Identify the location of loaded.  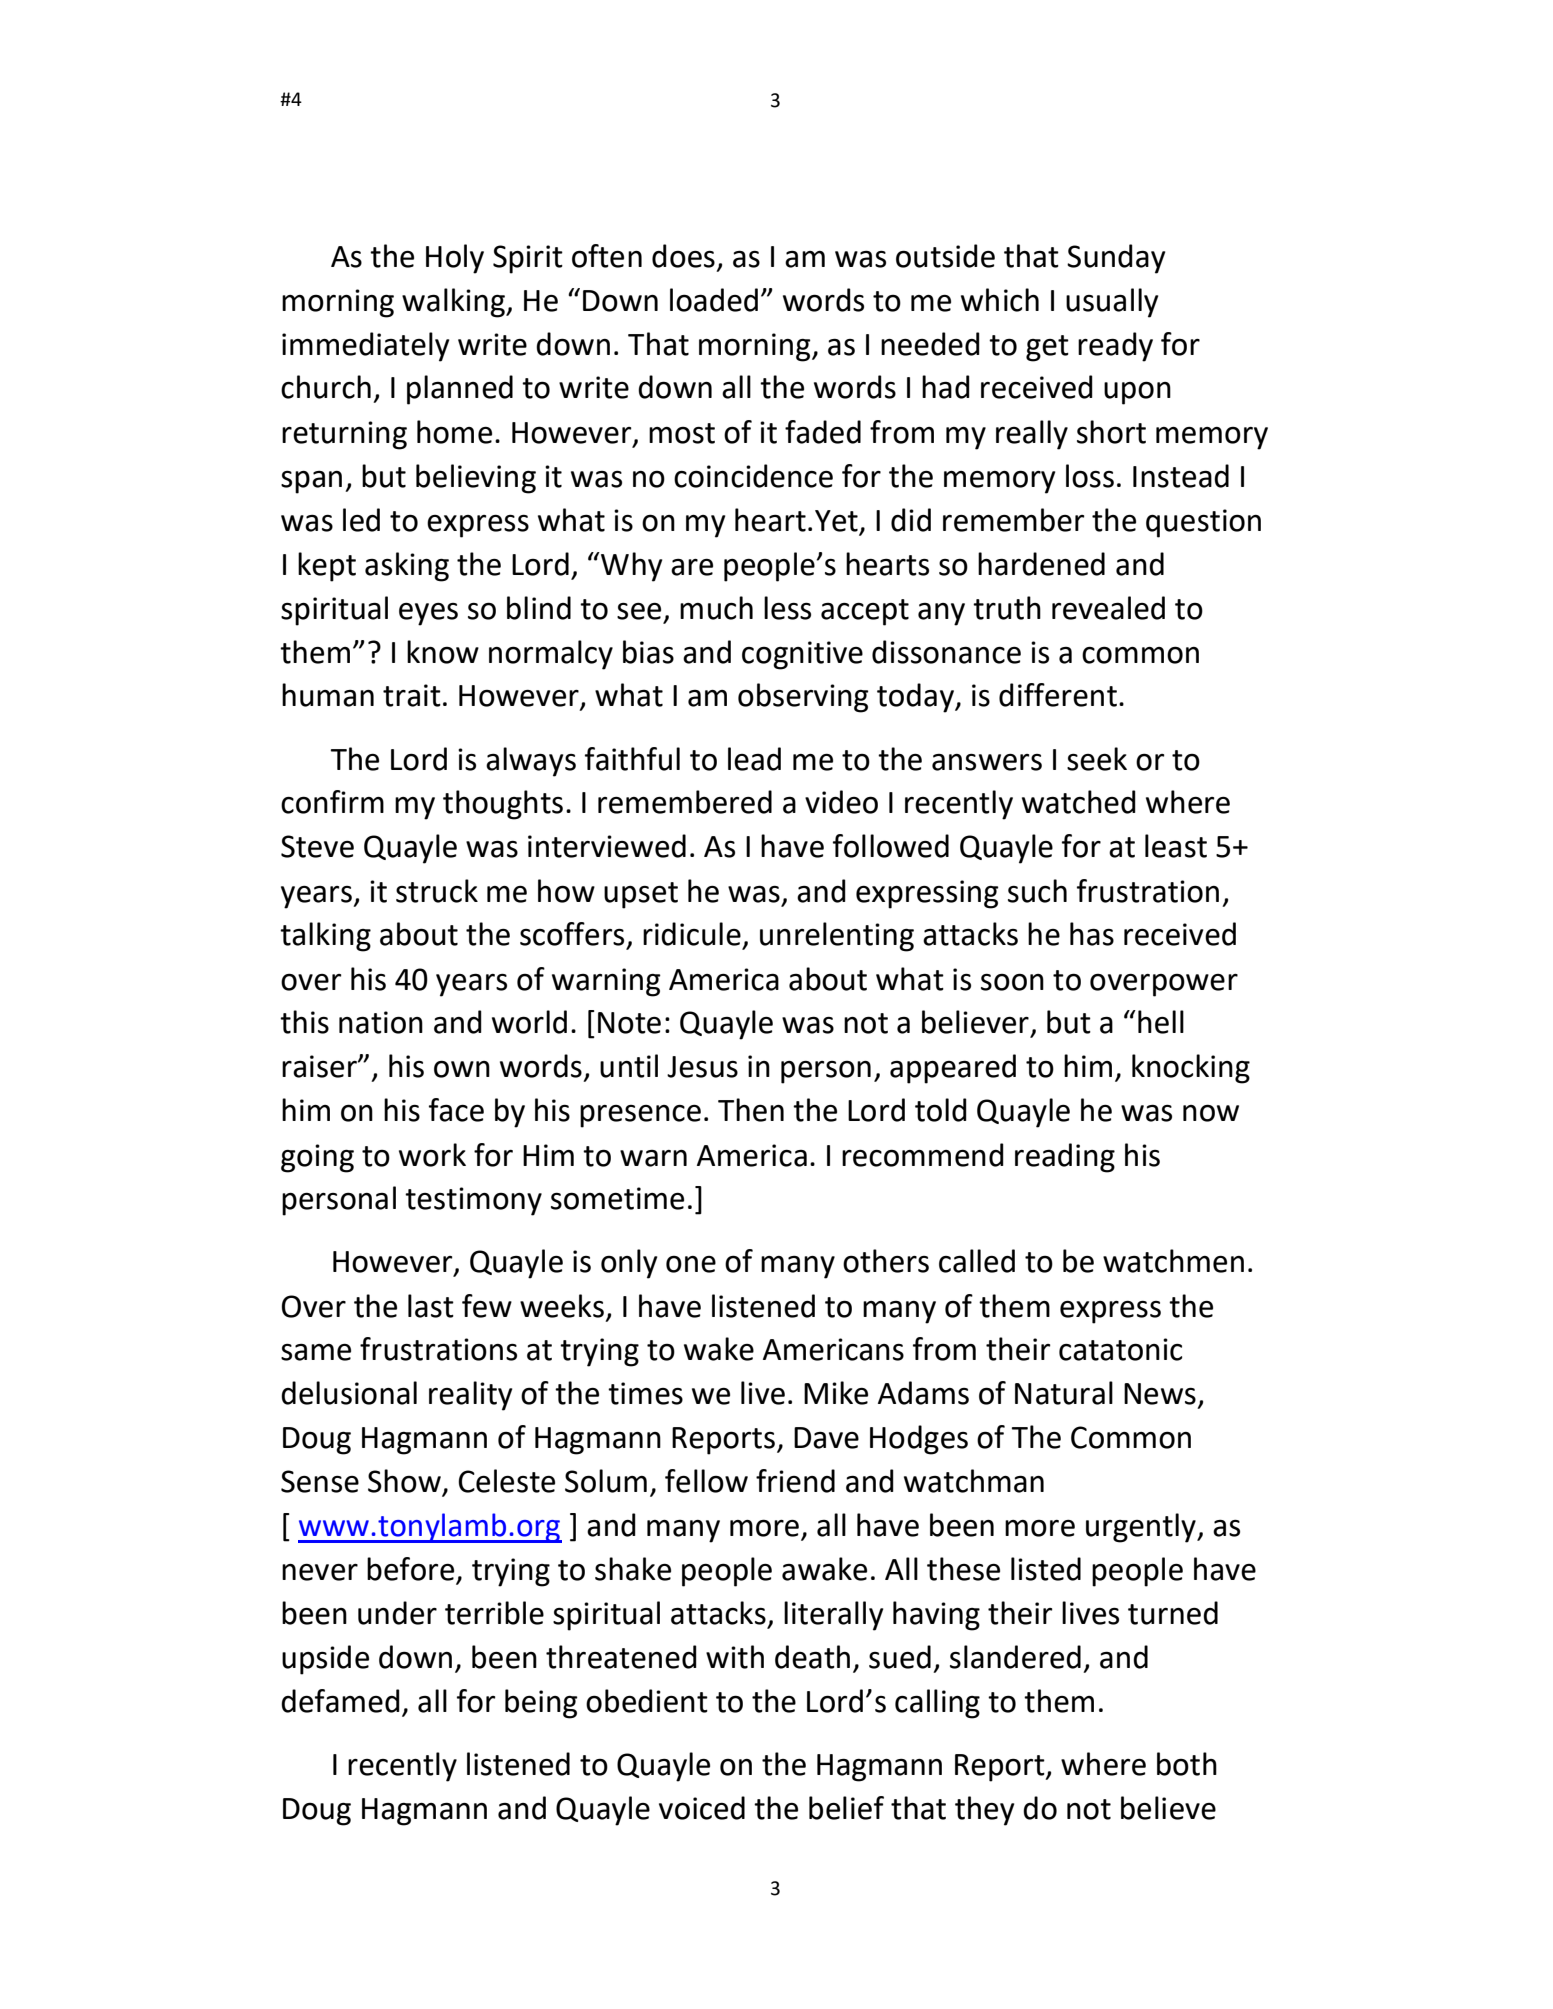
(714, 300).
